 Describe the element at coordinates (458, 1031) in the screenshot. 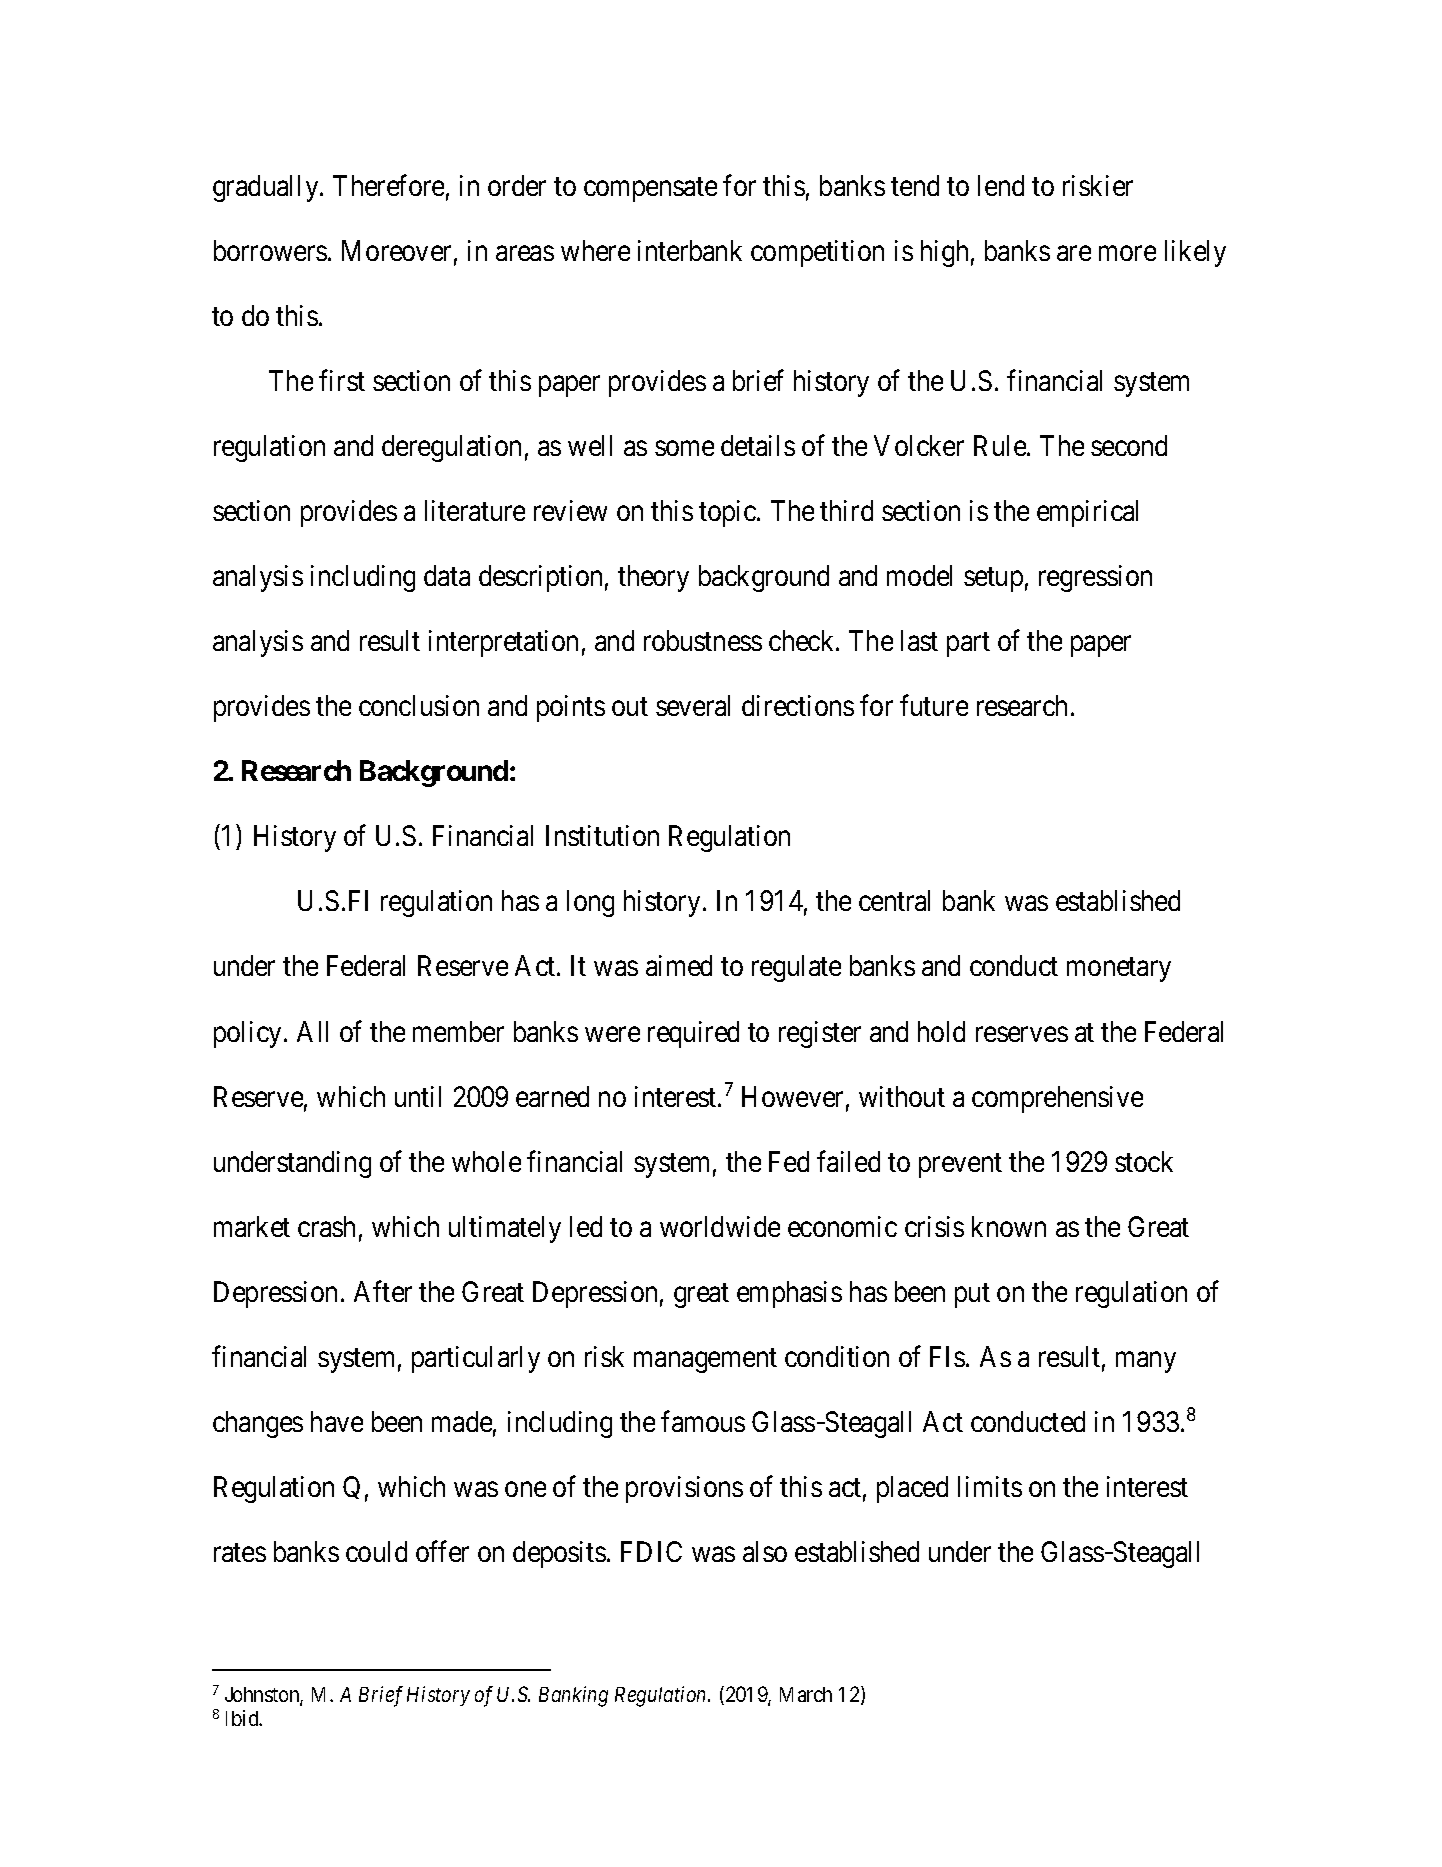

I see `member` at that location.
